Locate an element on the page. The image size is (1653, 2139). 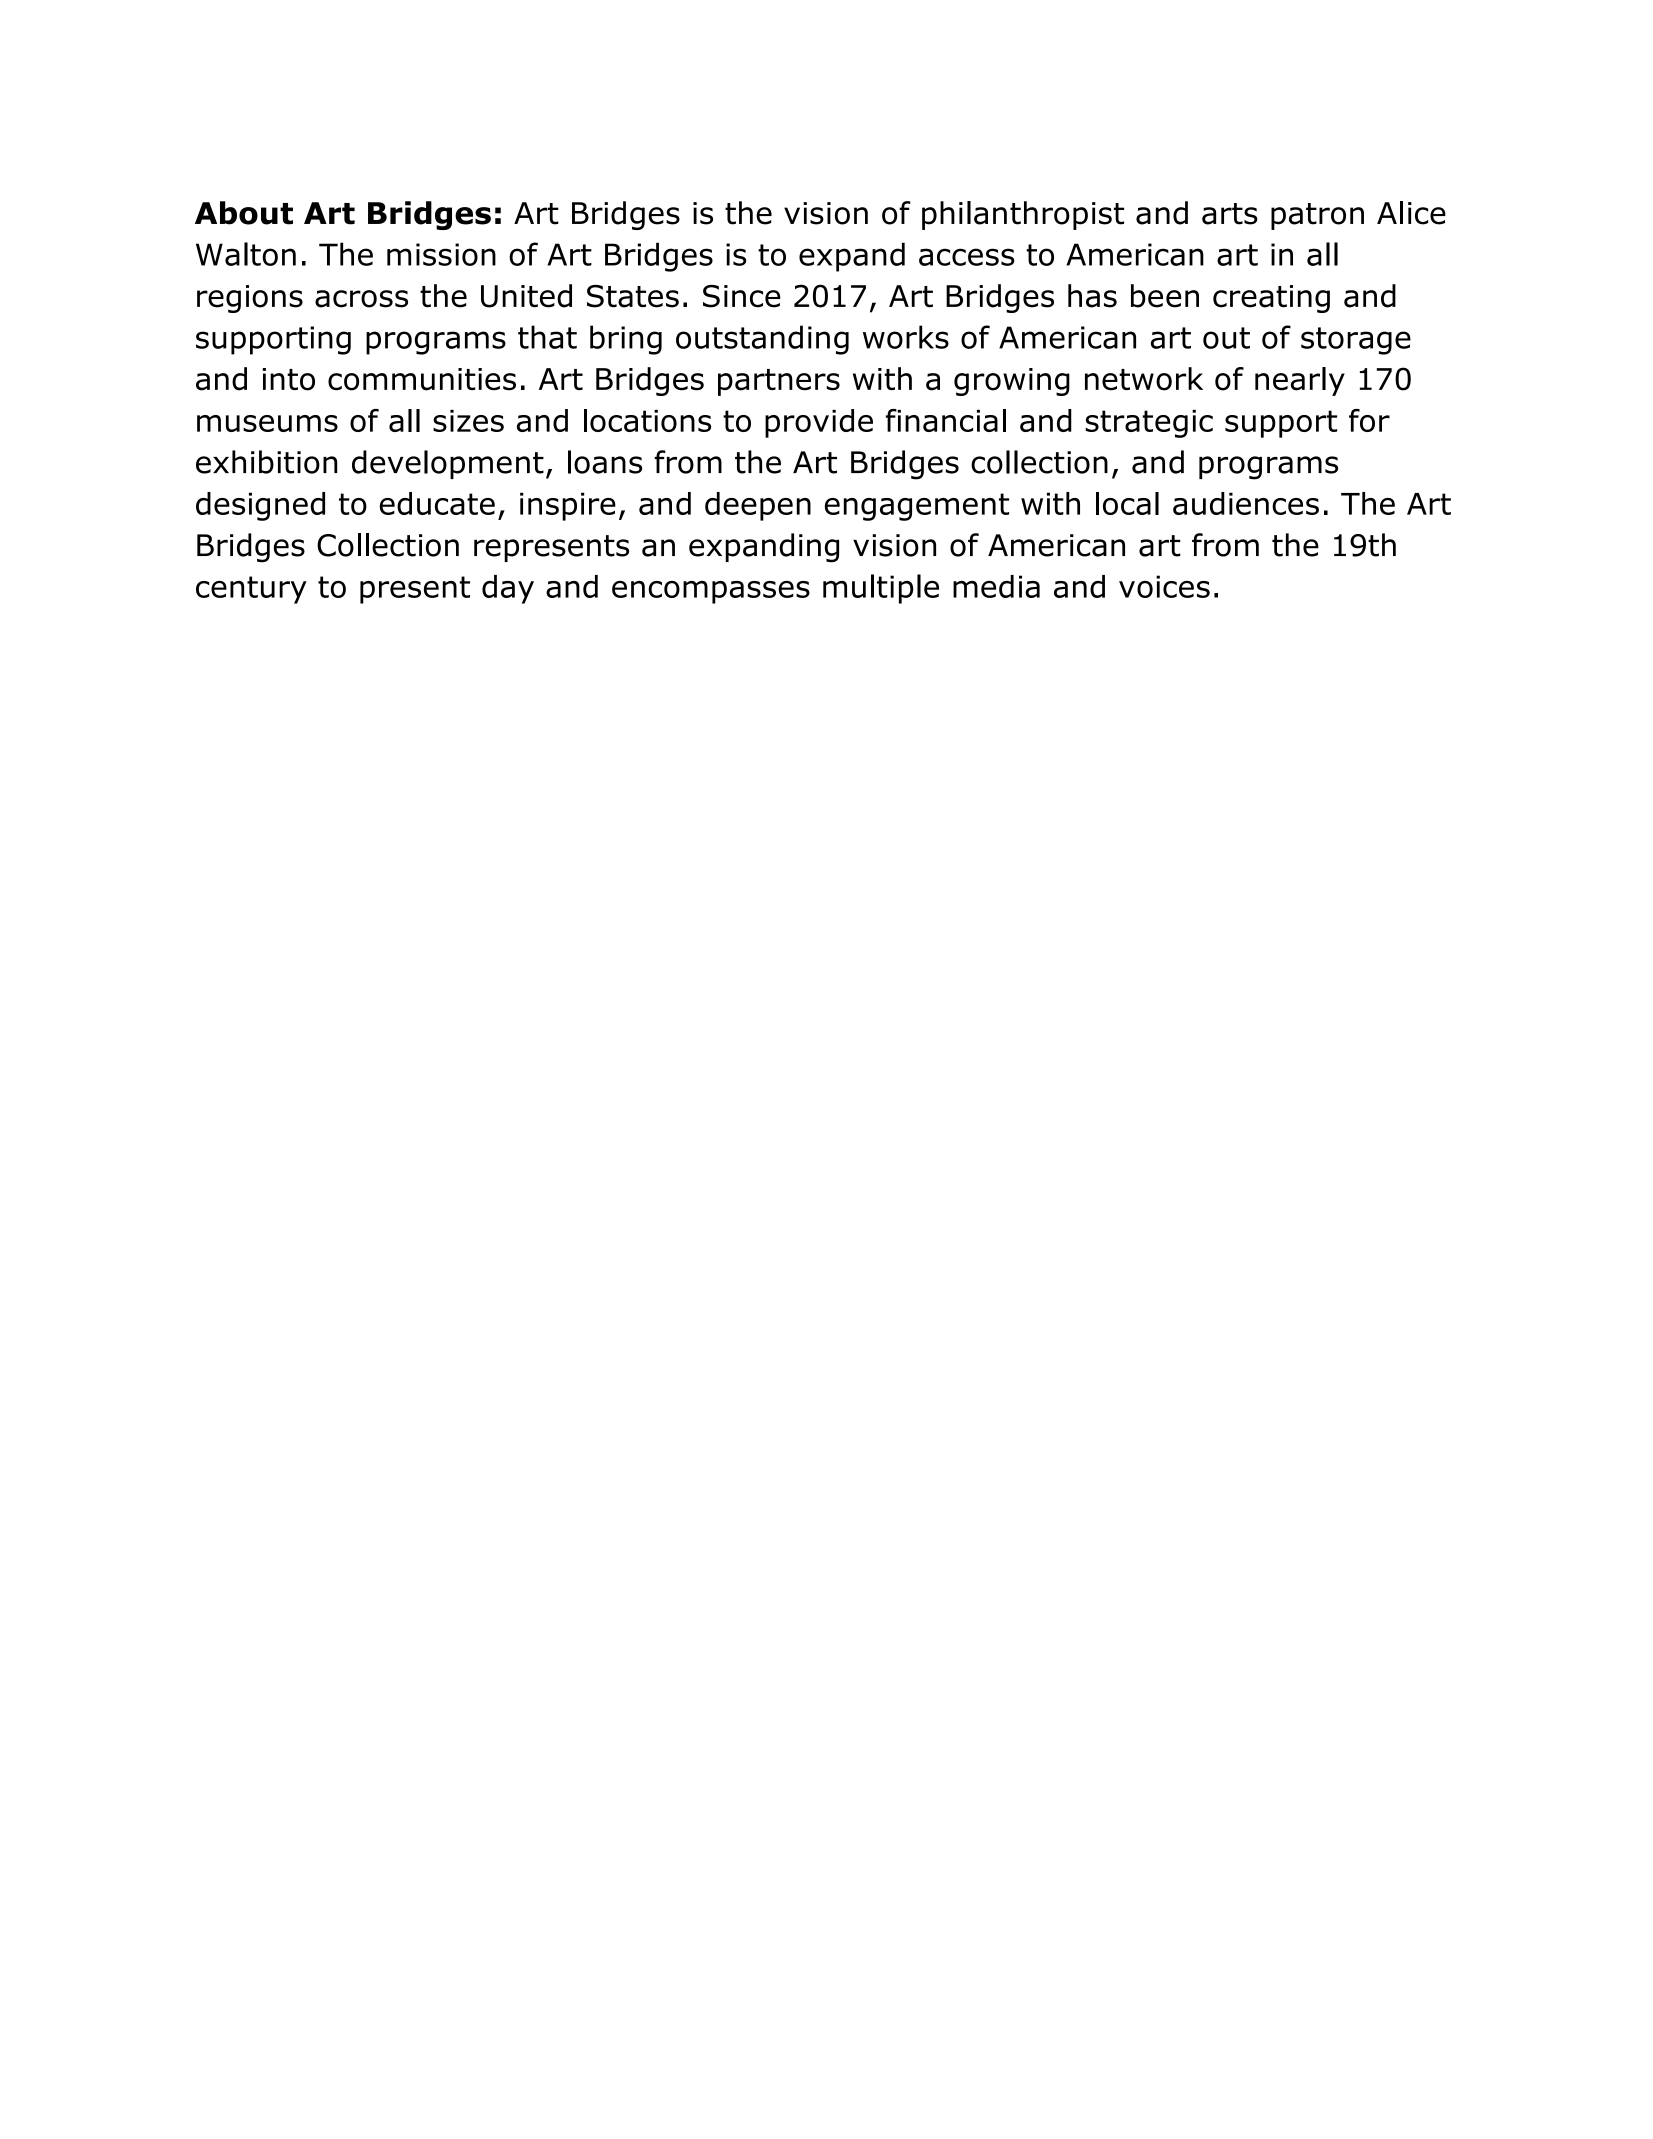
nearly is located at coordinates (1300, 381).
